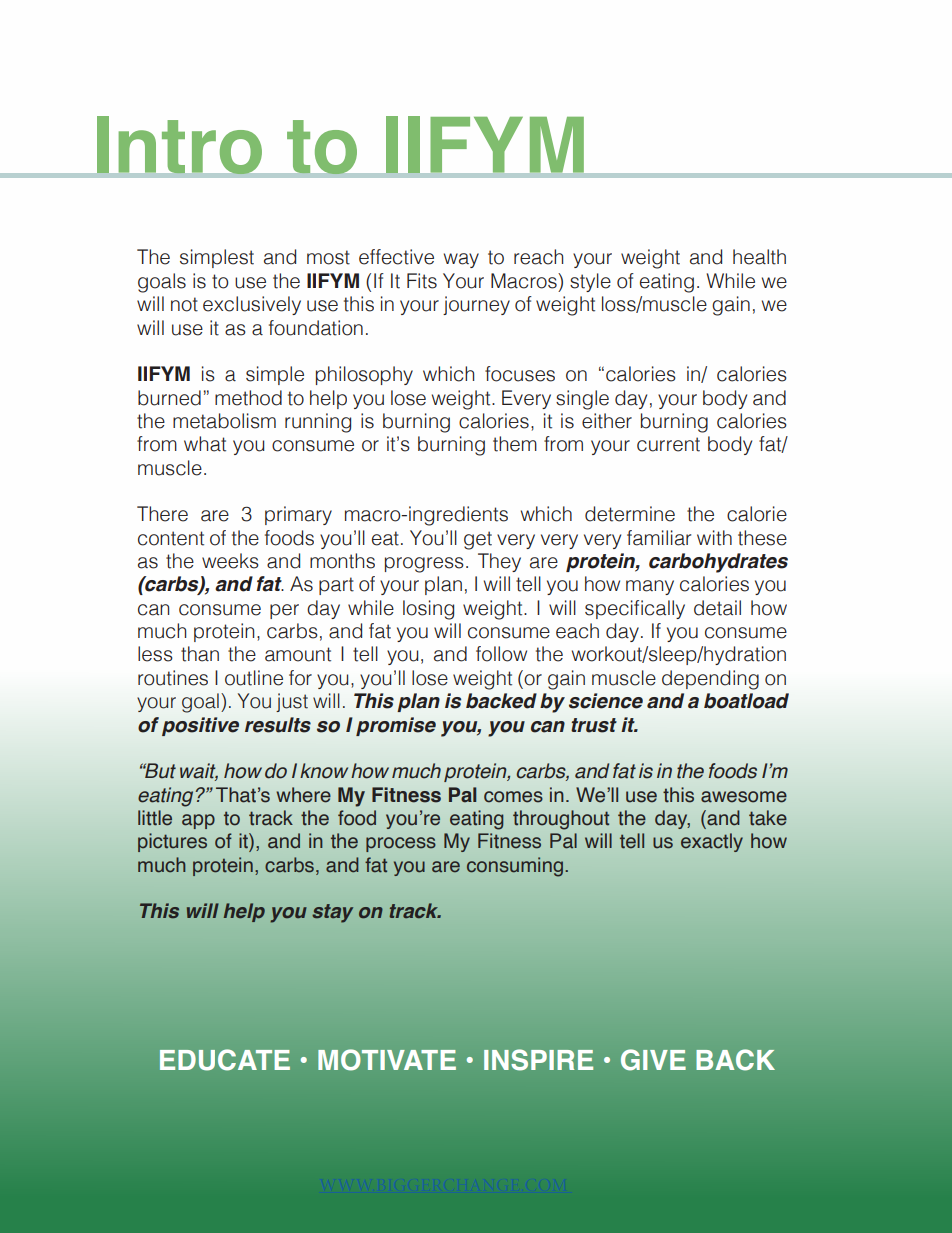 The image size is (952, 1233). Describe the element at coordinates (225, 1060) in the document. I see `EDUCATE` at that location.
